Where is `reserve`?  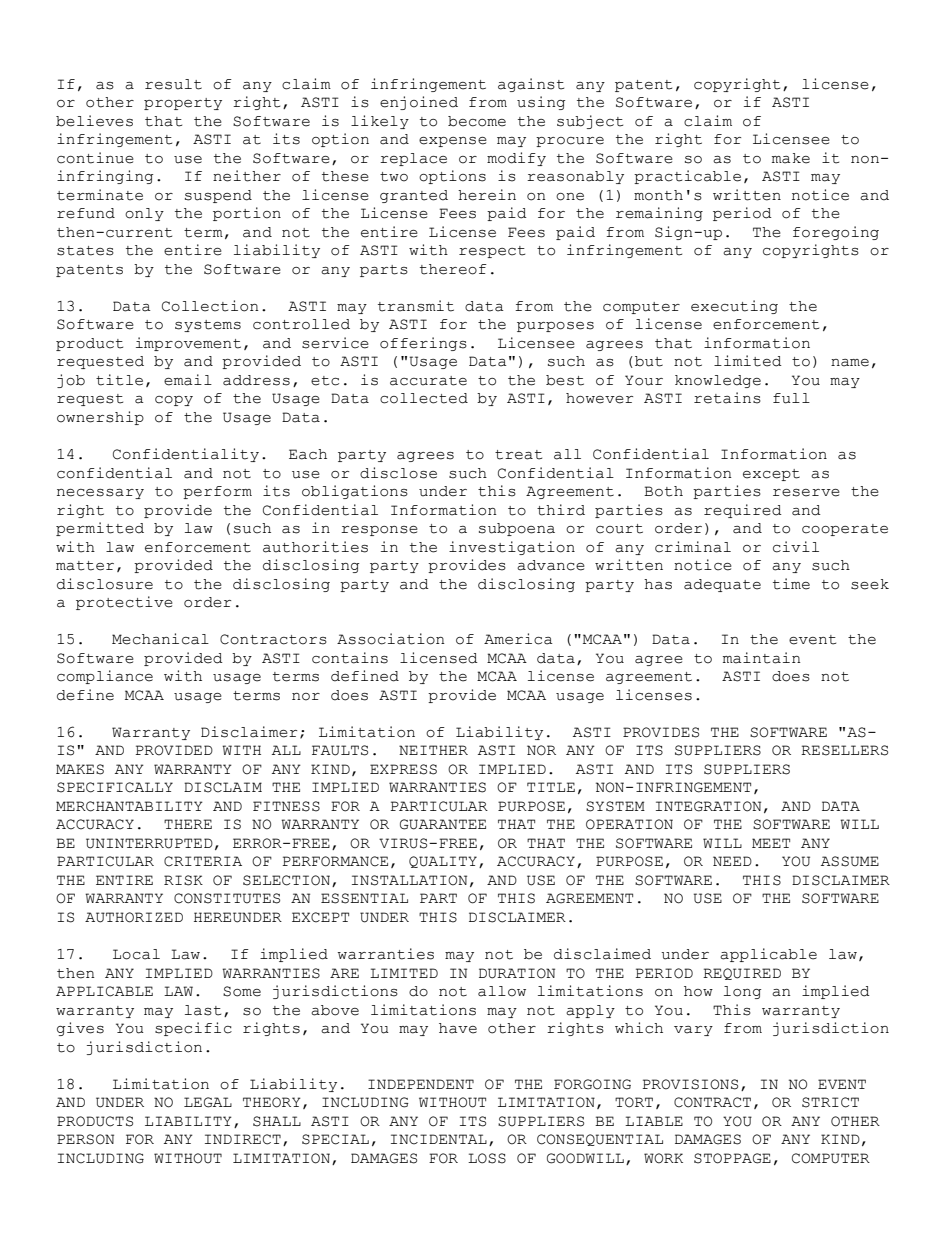 reserve is located at coordinates (806, 493).
